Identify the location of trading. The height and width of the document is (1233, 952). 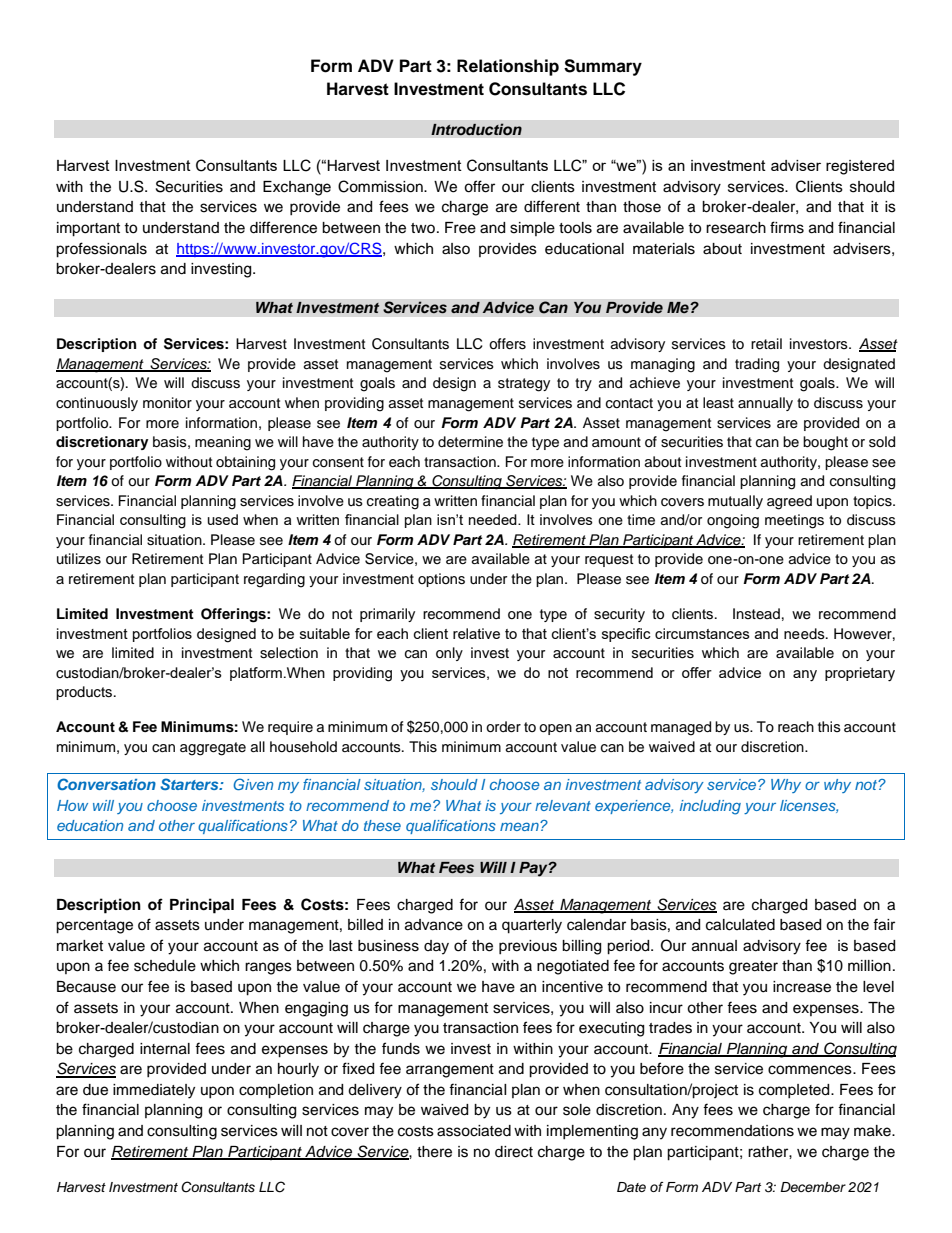
(757, 365).
